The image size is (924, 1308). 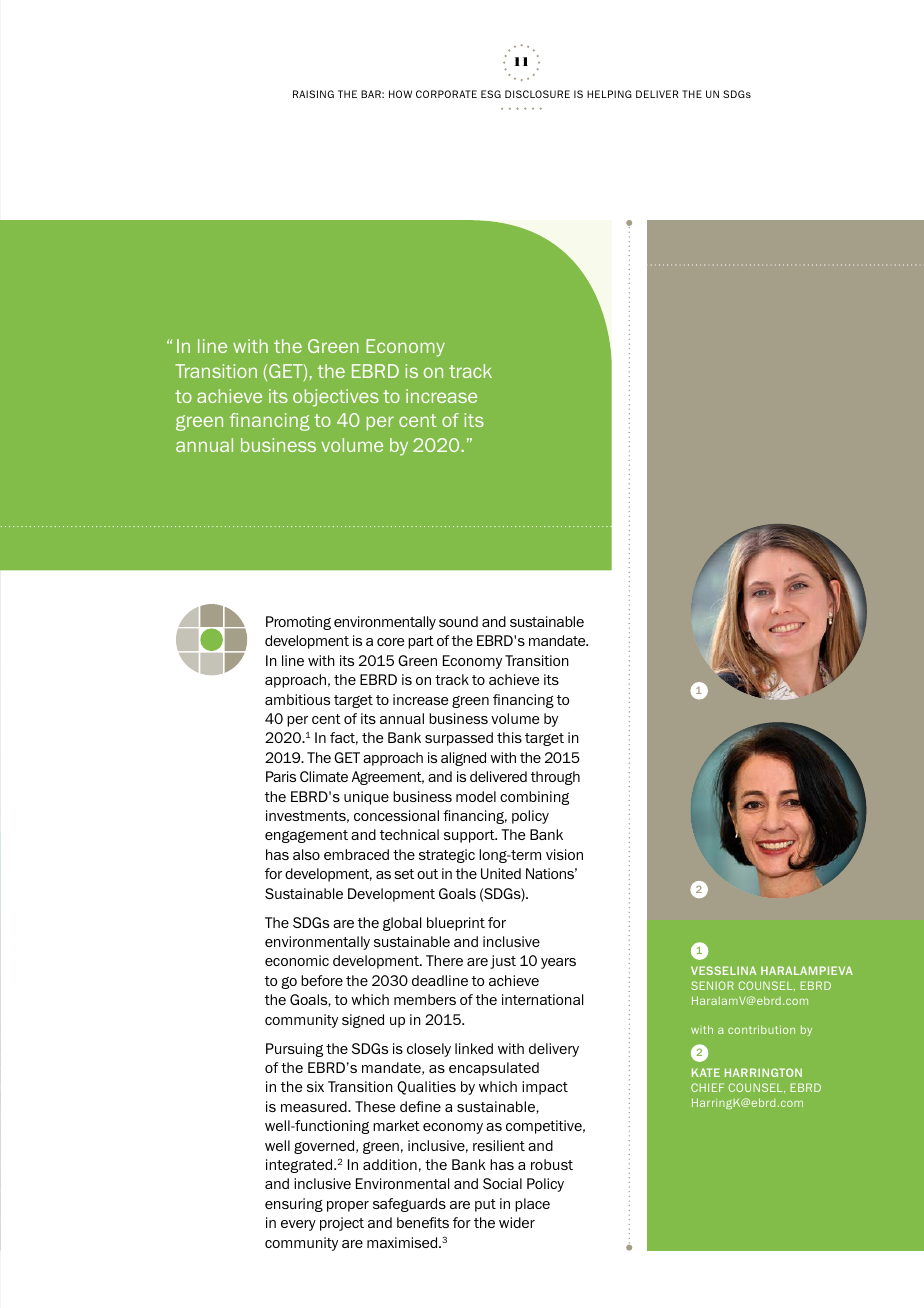 I want to click on CHIEF, so click(x=707, y=1087).
